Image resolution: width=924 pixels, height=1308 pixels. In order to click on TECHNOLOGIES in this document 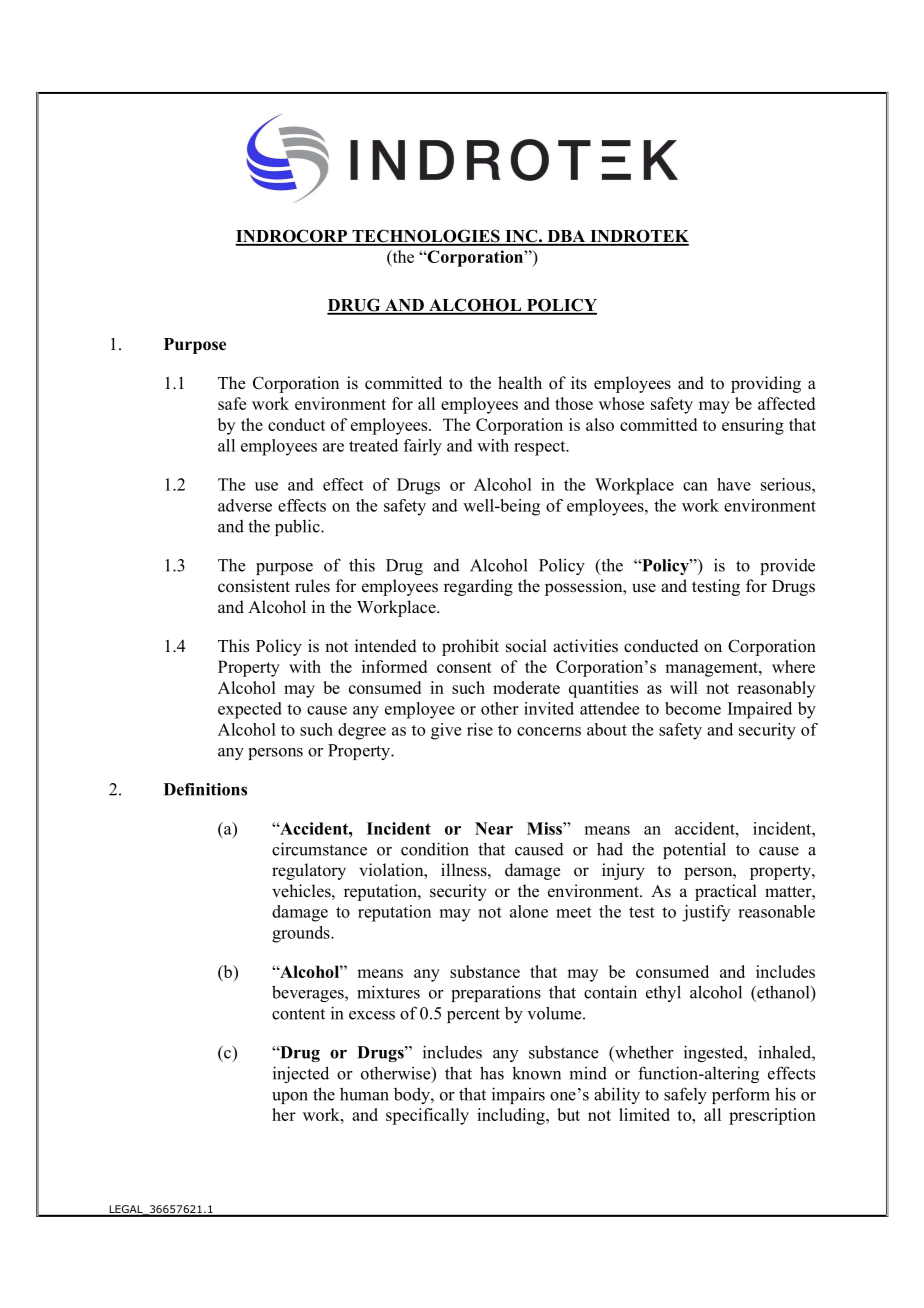, I will do `click(426, 237)`.
